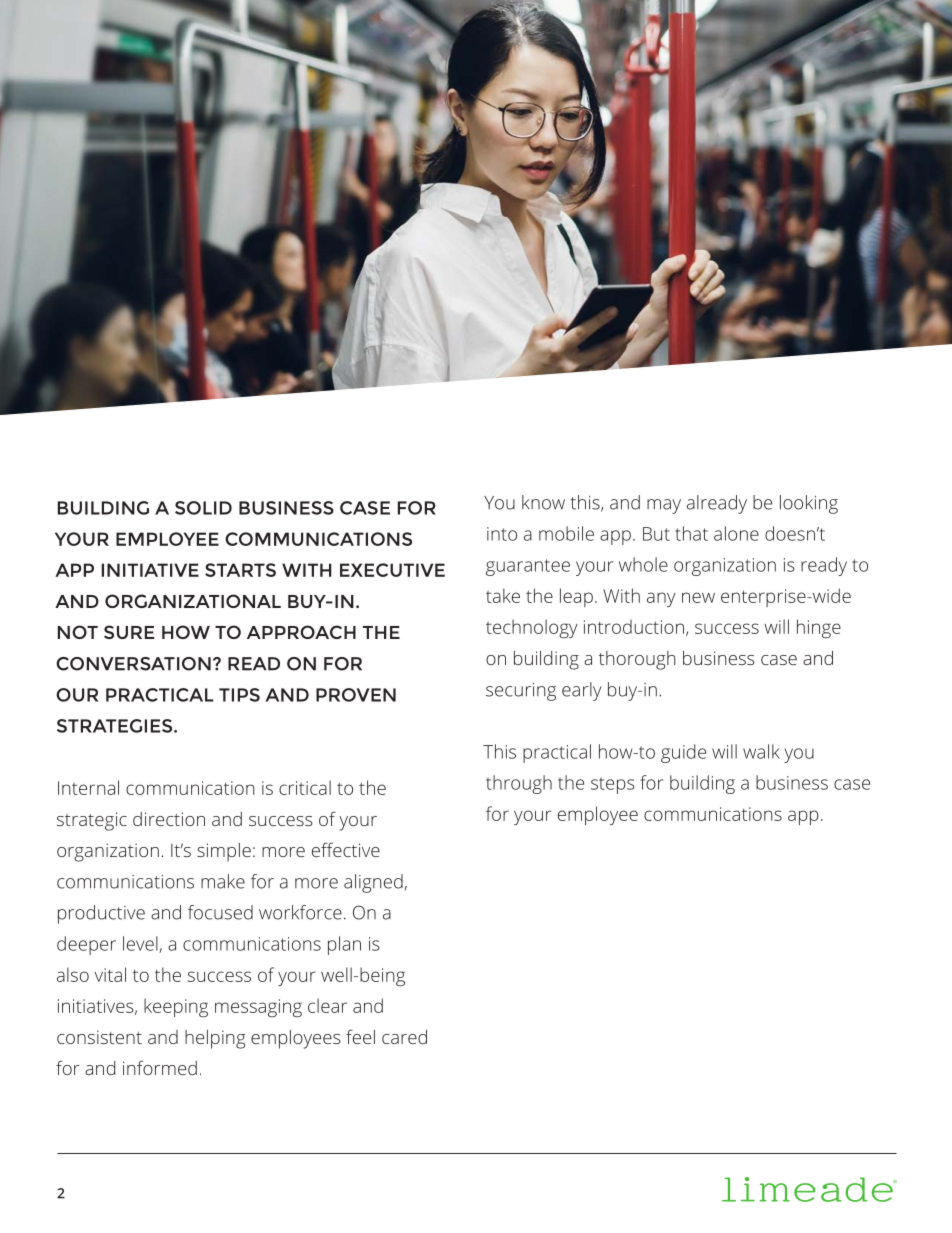  What do you see at coordinates (160, 1067) in the page?
I see `informed` at bounding box center [160, 1067].
